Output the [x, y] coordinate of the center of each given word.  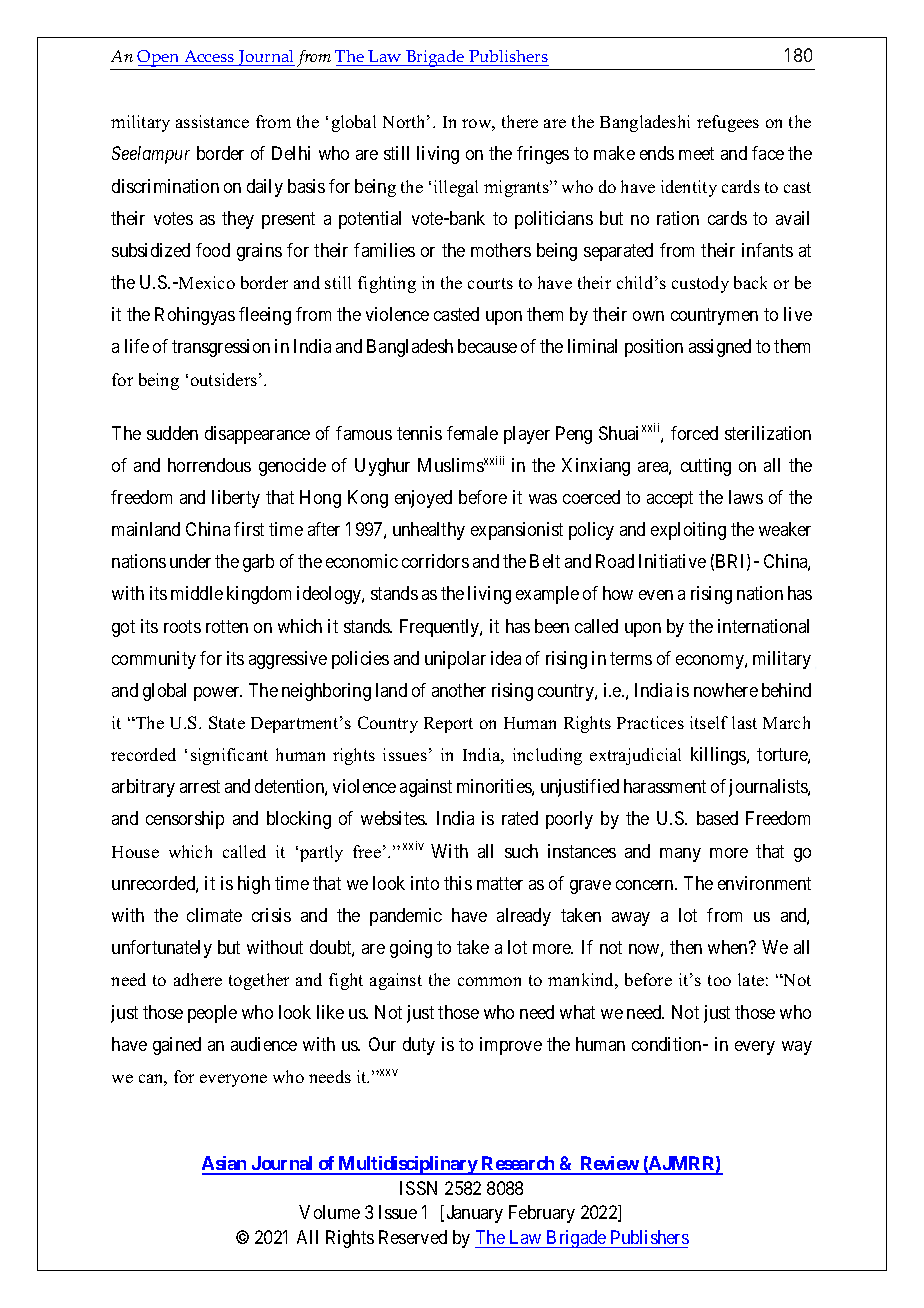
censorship [185, 820]
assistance [212, 121]
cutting [706, 467]
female [472, 433]
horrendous [209, 465]
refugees [728, 123]
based [717, 818]
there [520, 121]
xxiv [413, 845]
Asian [225, 1165]
